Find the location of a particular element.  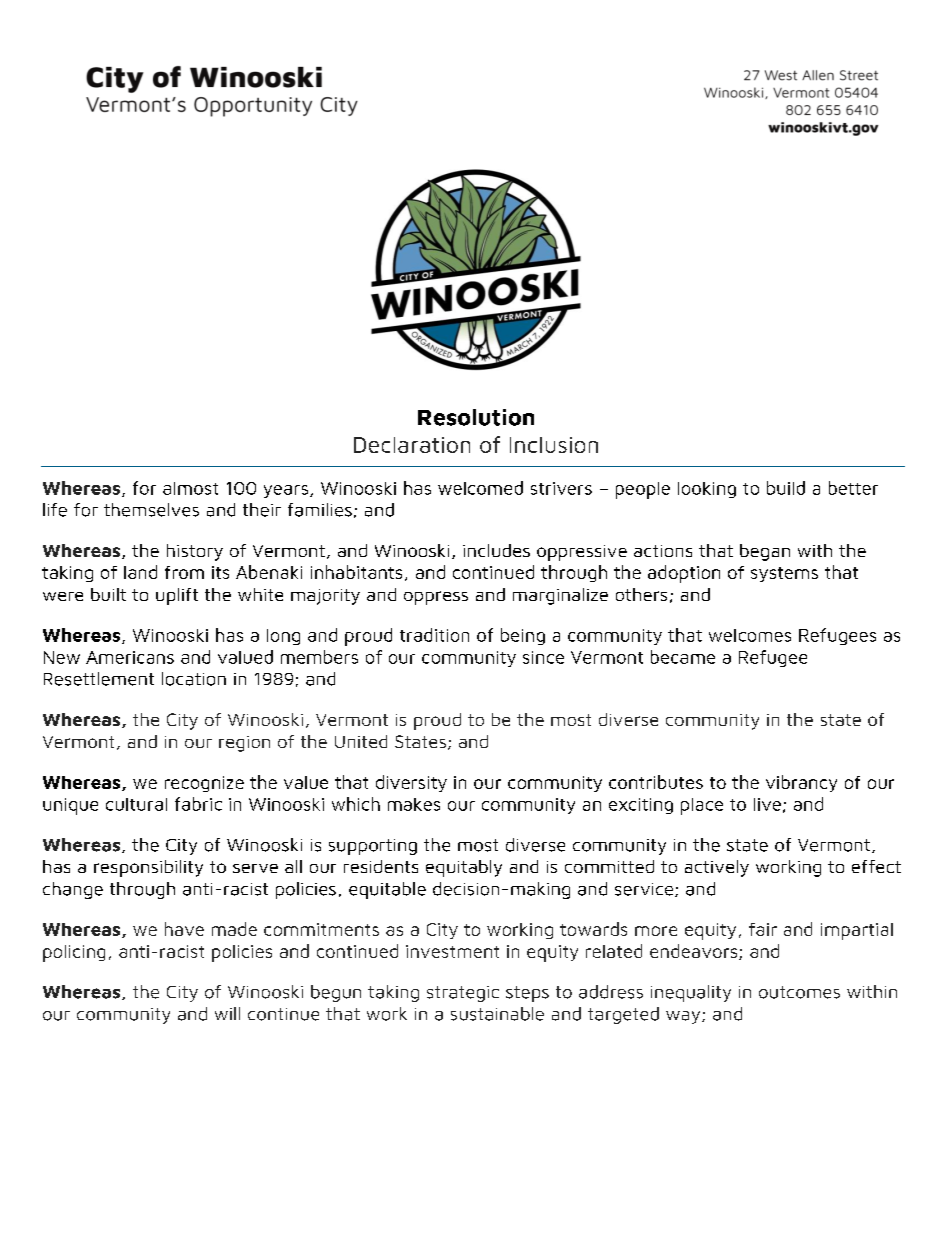

vibrancy is located at coordinates (801, 783).
